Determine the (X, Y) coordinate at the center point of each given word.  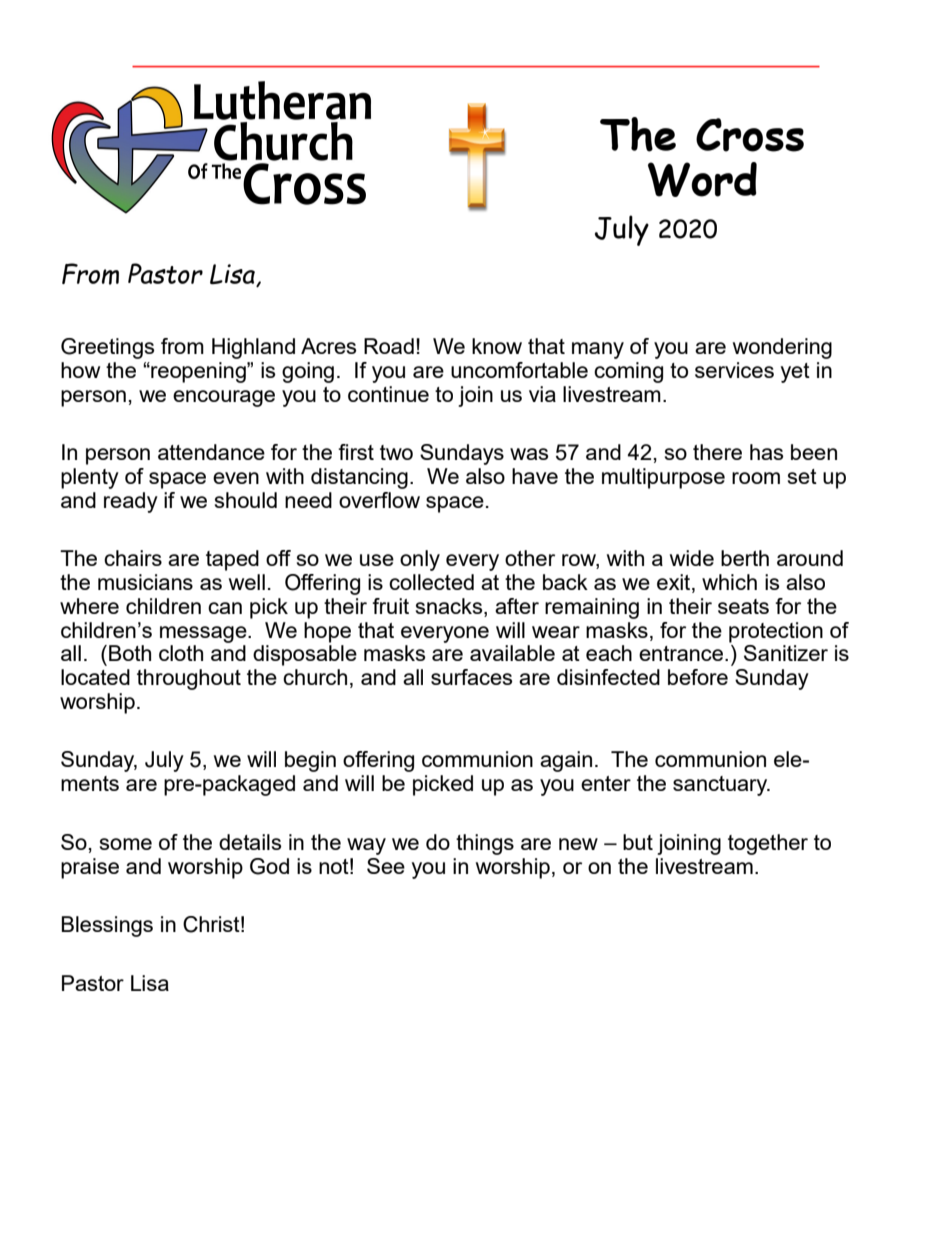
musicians (145, 582)
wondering (782, 348)
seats (743, 606)
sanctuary (721, 786)
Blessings (107, 926)
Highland (253, 348)
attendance (211, 452)
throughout (189, 679)
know (497, 346)
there (717, 452)
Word (702, 179)
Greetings (107, 348)
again (566, 761)
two (396, 452)
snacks (450, 606)
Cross (750, 135)
